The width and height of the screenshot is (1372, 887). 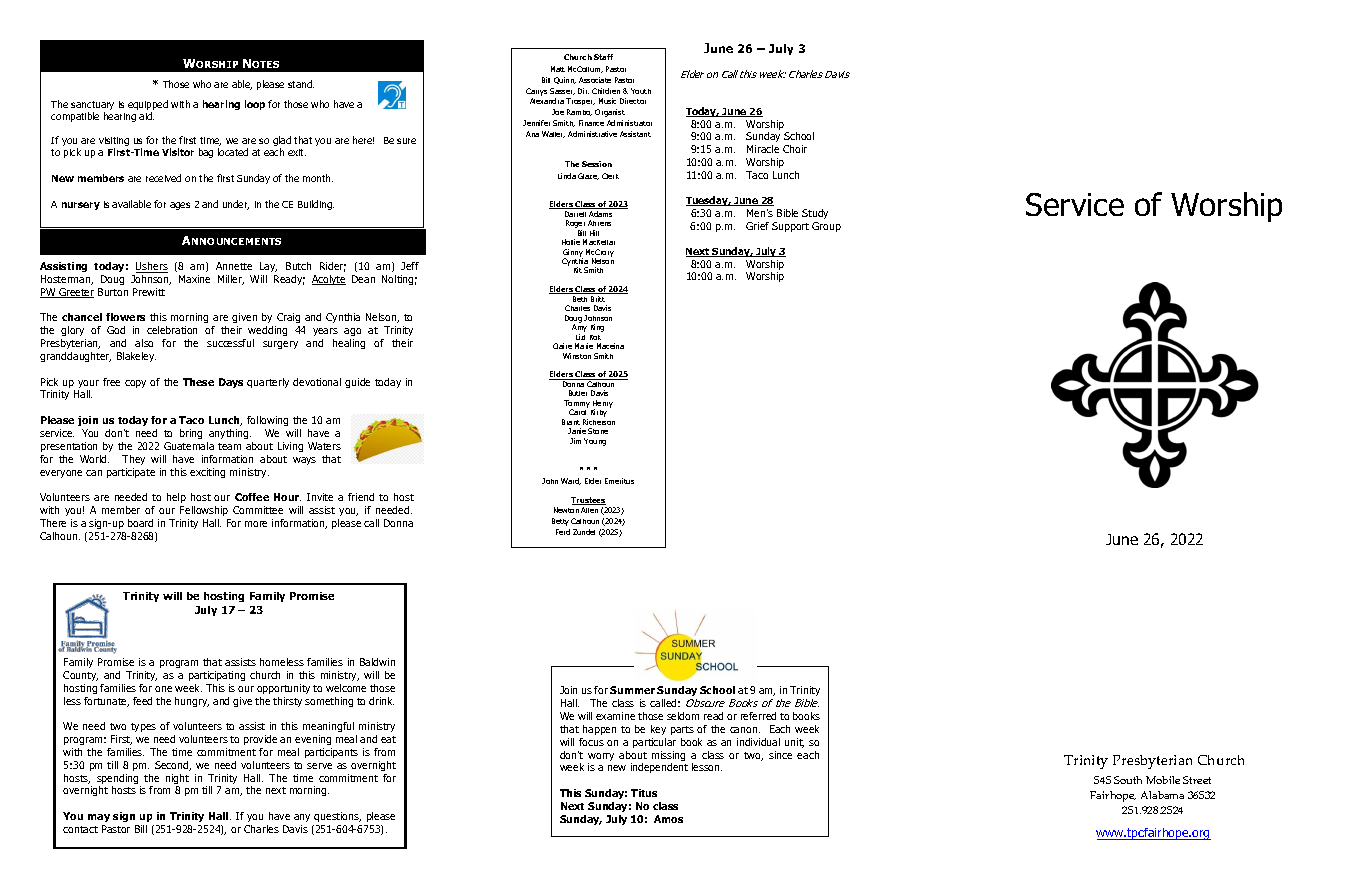 What do you see at coordinates (644, 793) in the screenshot?
I see `Titus` at bounding box center [644, 793].
